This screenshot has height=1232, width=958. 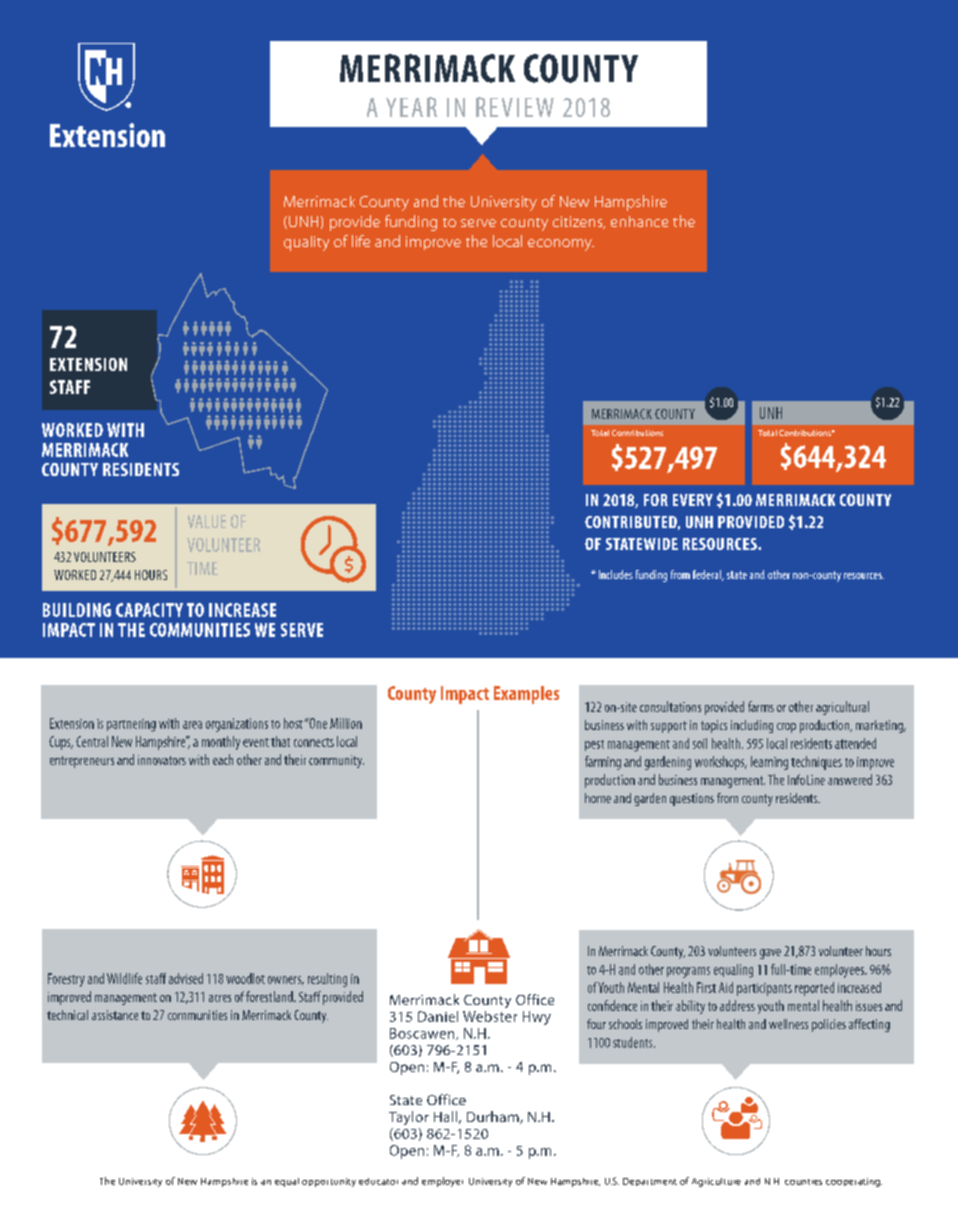 What do you see at coordinates (149, 610) in the screenshot?
I see `CAPACITY` at bounding box center [149, 610].
